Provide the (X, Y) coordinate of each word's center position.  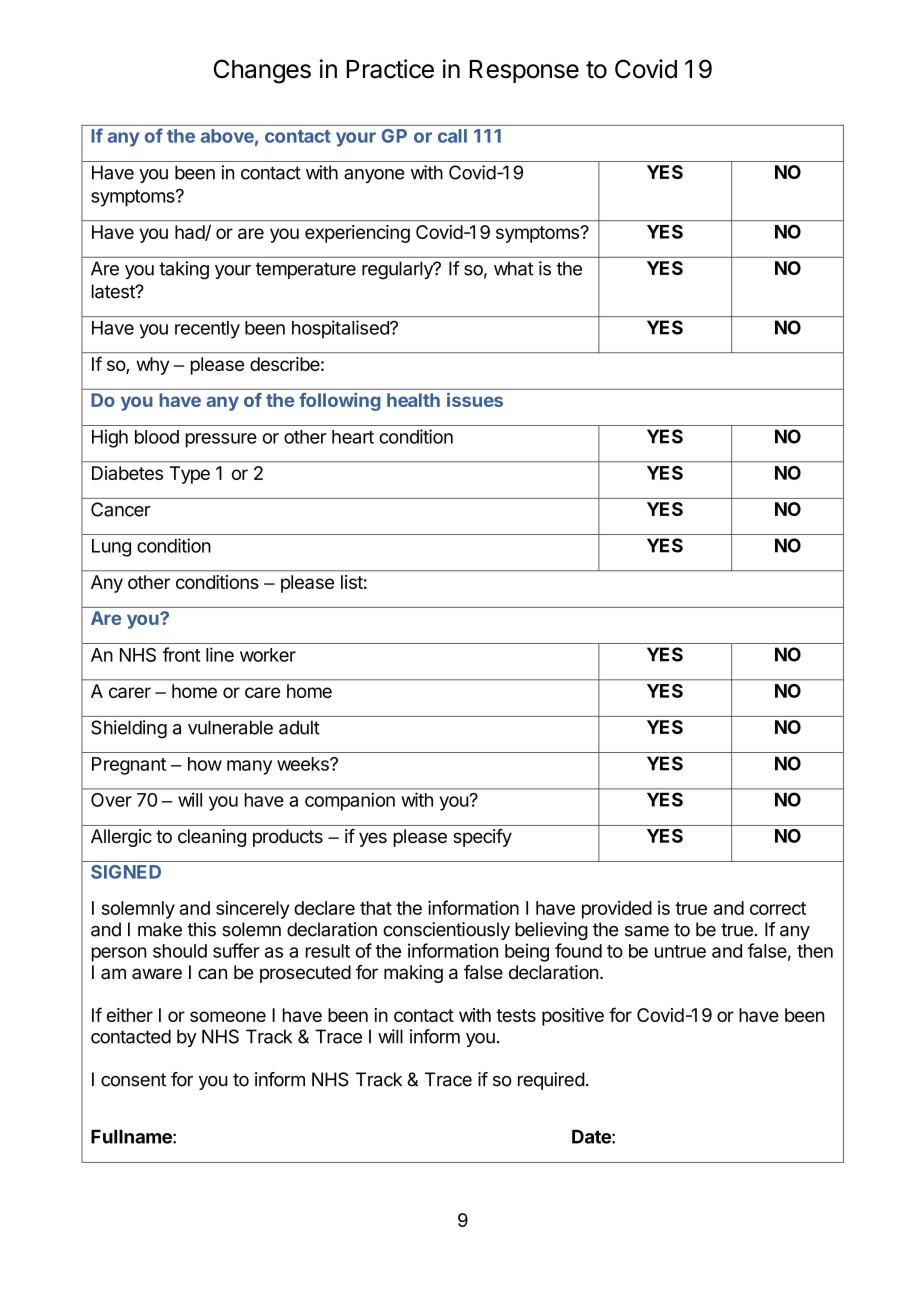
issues (475, 399)
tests (516, 1015)
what (513, 268)
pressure (221, 440)
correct (778, 908)
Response (524, 71)
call (452, 136)
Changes (262, 71)
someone (228, 1016)
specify (482, 838)
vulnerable (230, 727)
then (815, 951)
